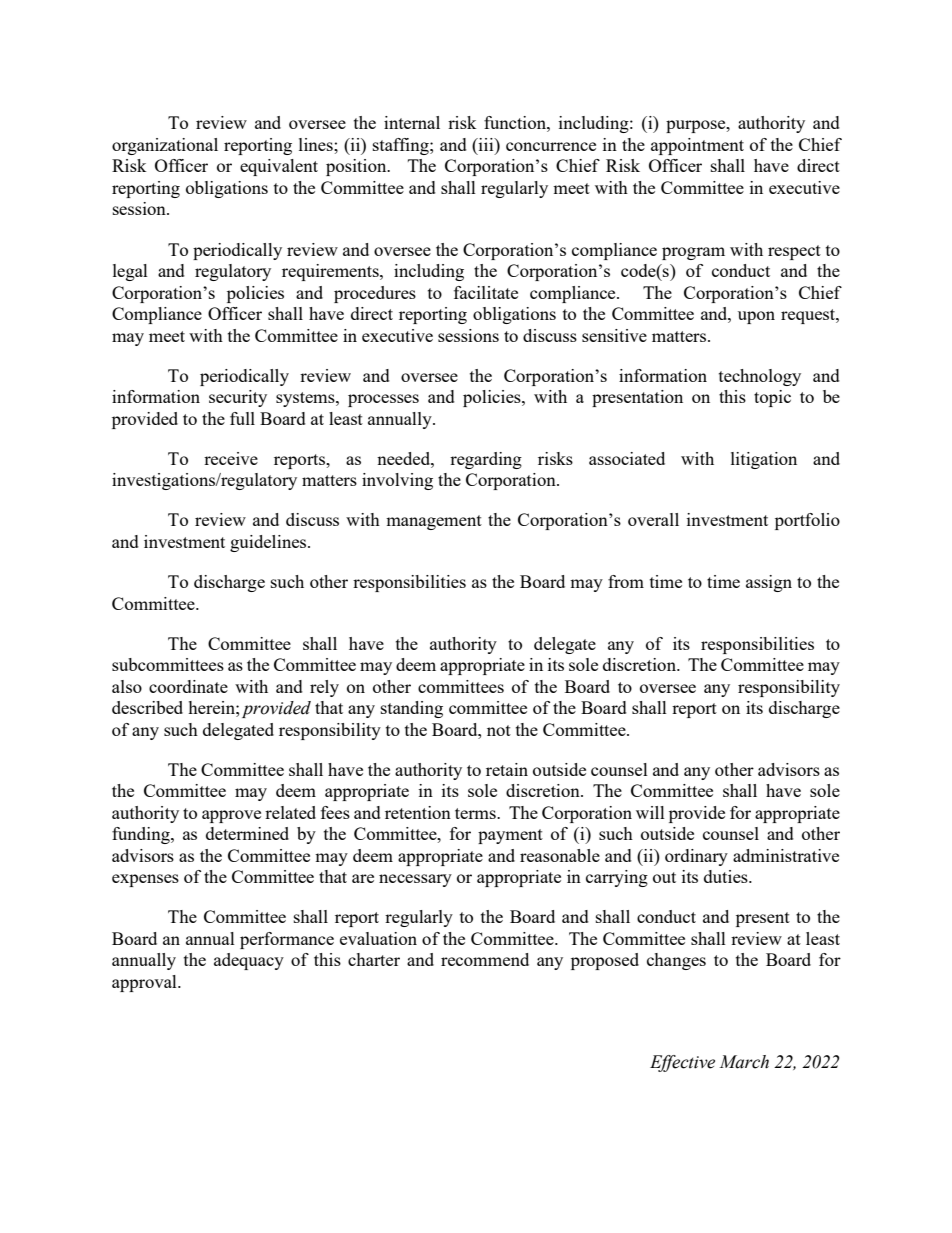 The image size is (952, 1233). I want to click on iii, so click(486, 144).
